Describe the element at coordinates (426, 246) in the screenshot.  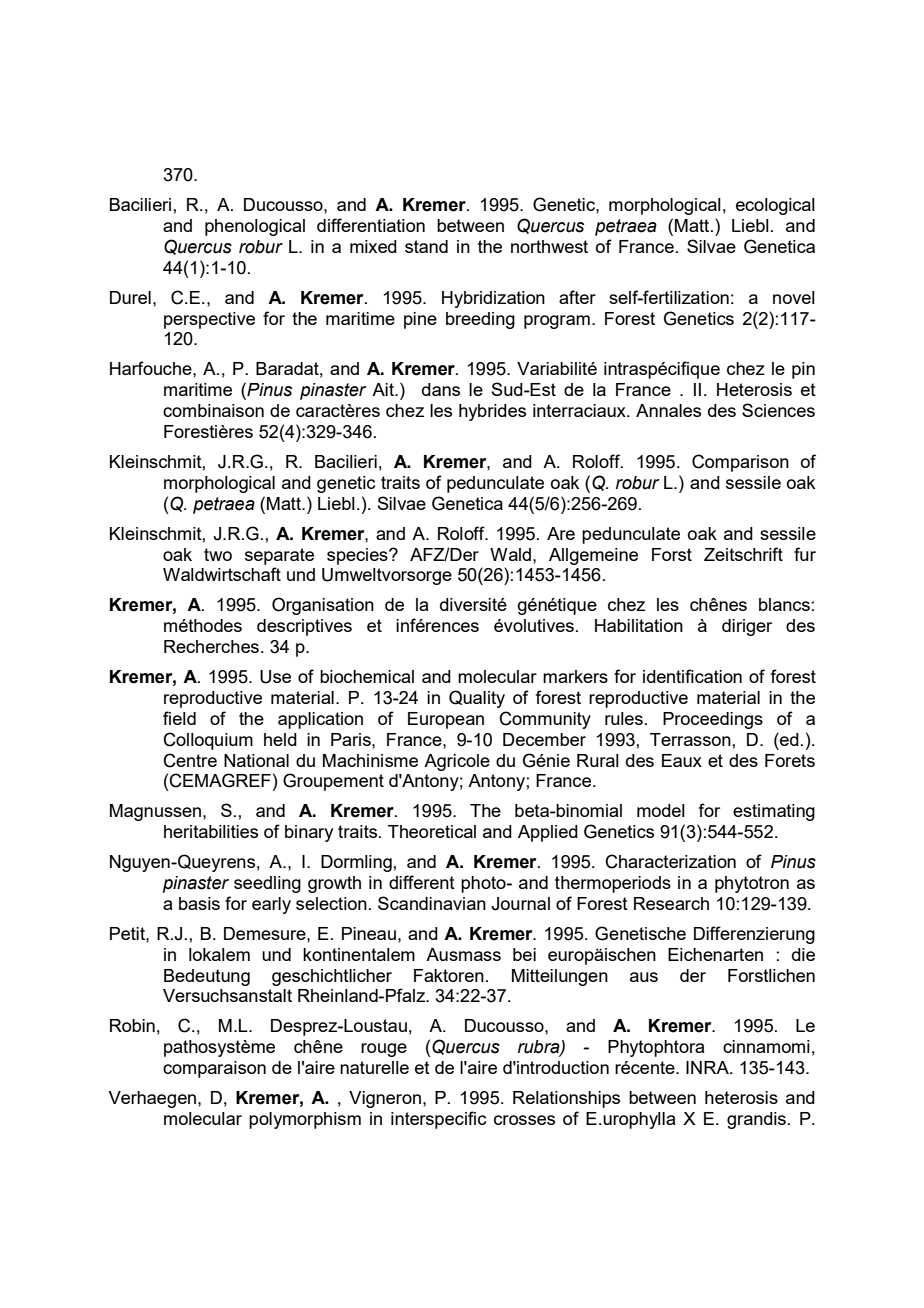
I see `stand` at that location.
